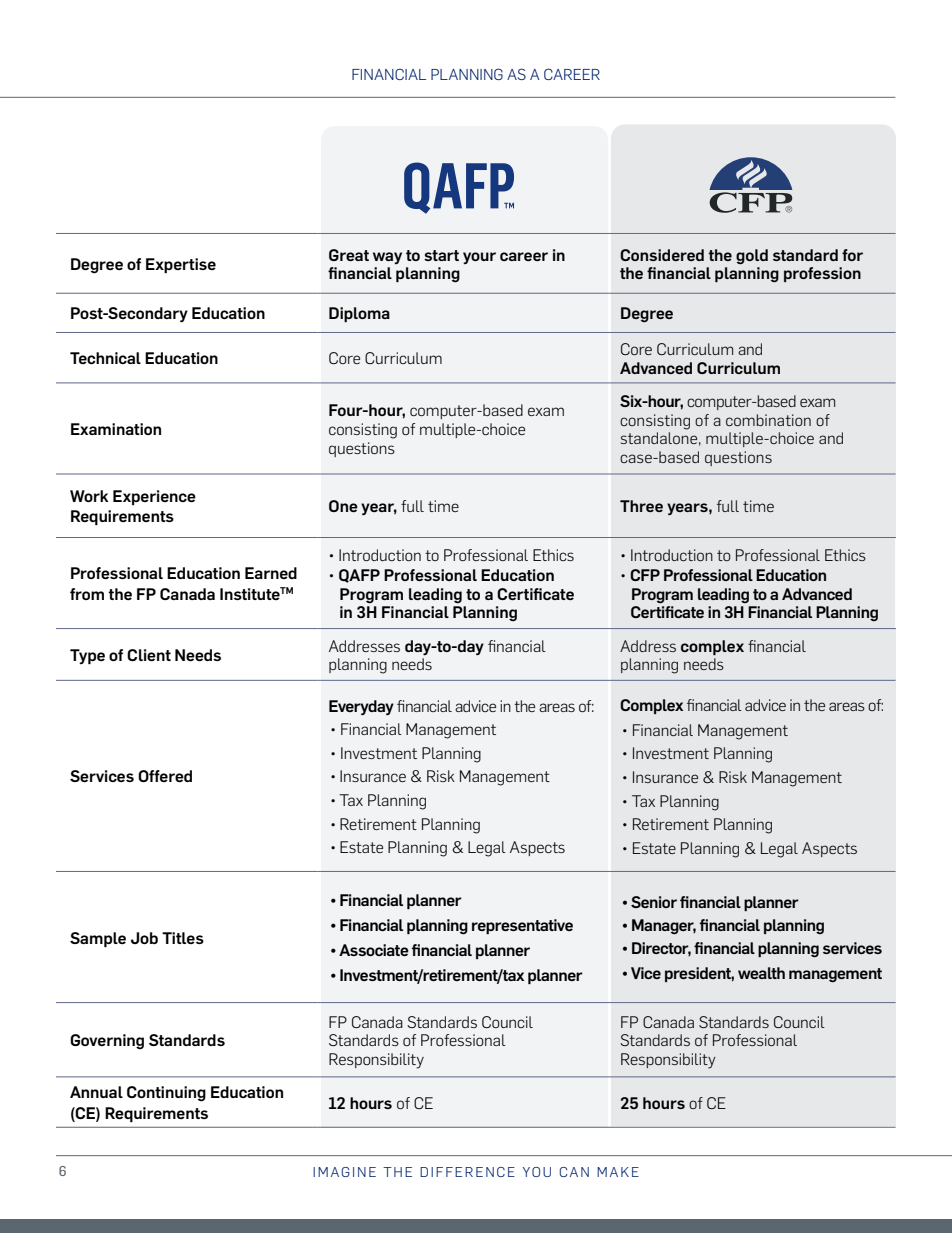 The width and height of the image is (952, 1233). I want to click on Everyday, so click(361, 707).
